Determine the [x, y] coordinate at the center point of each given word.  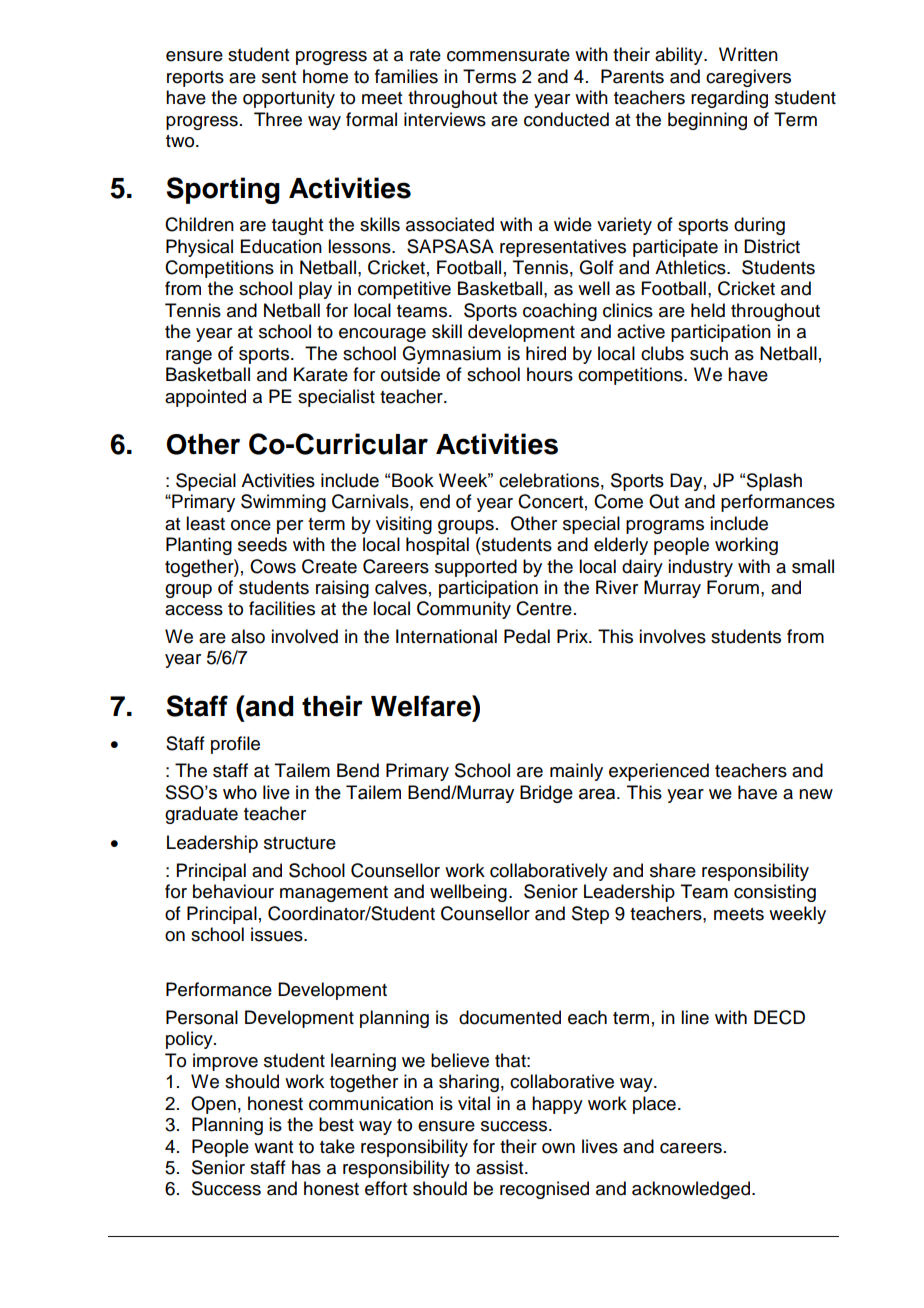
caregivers [748, 78]
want [273, 1147]
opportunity [289, 99]
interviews [445, 119]
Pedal [527, 636]
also [248, 636]
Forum [733, 587]
